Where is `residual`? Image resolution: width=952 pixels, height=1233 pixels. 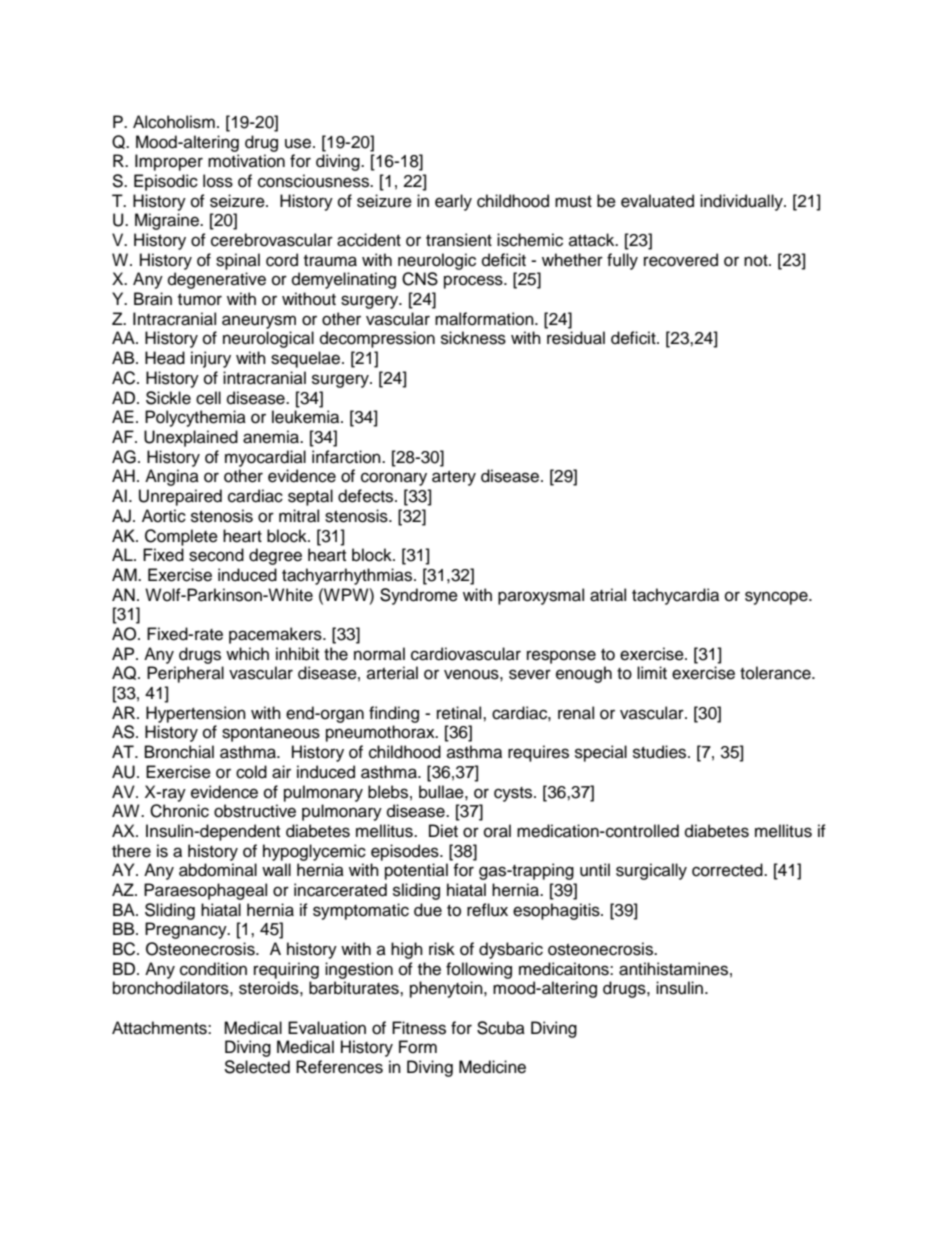 residual is located at coordinates (576, 338).
